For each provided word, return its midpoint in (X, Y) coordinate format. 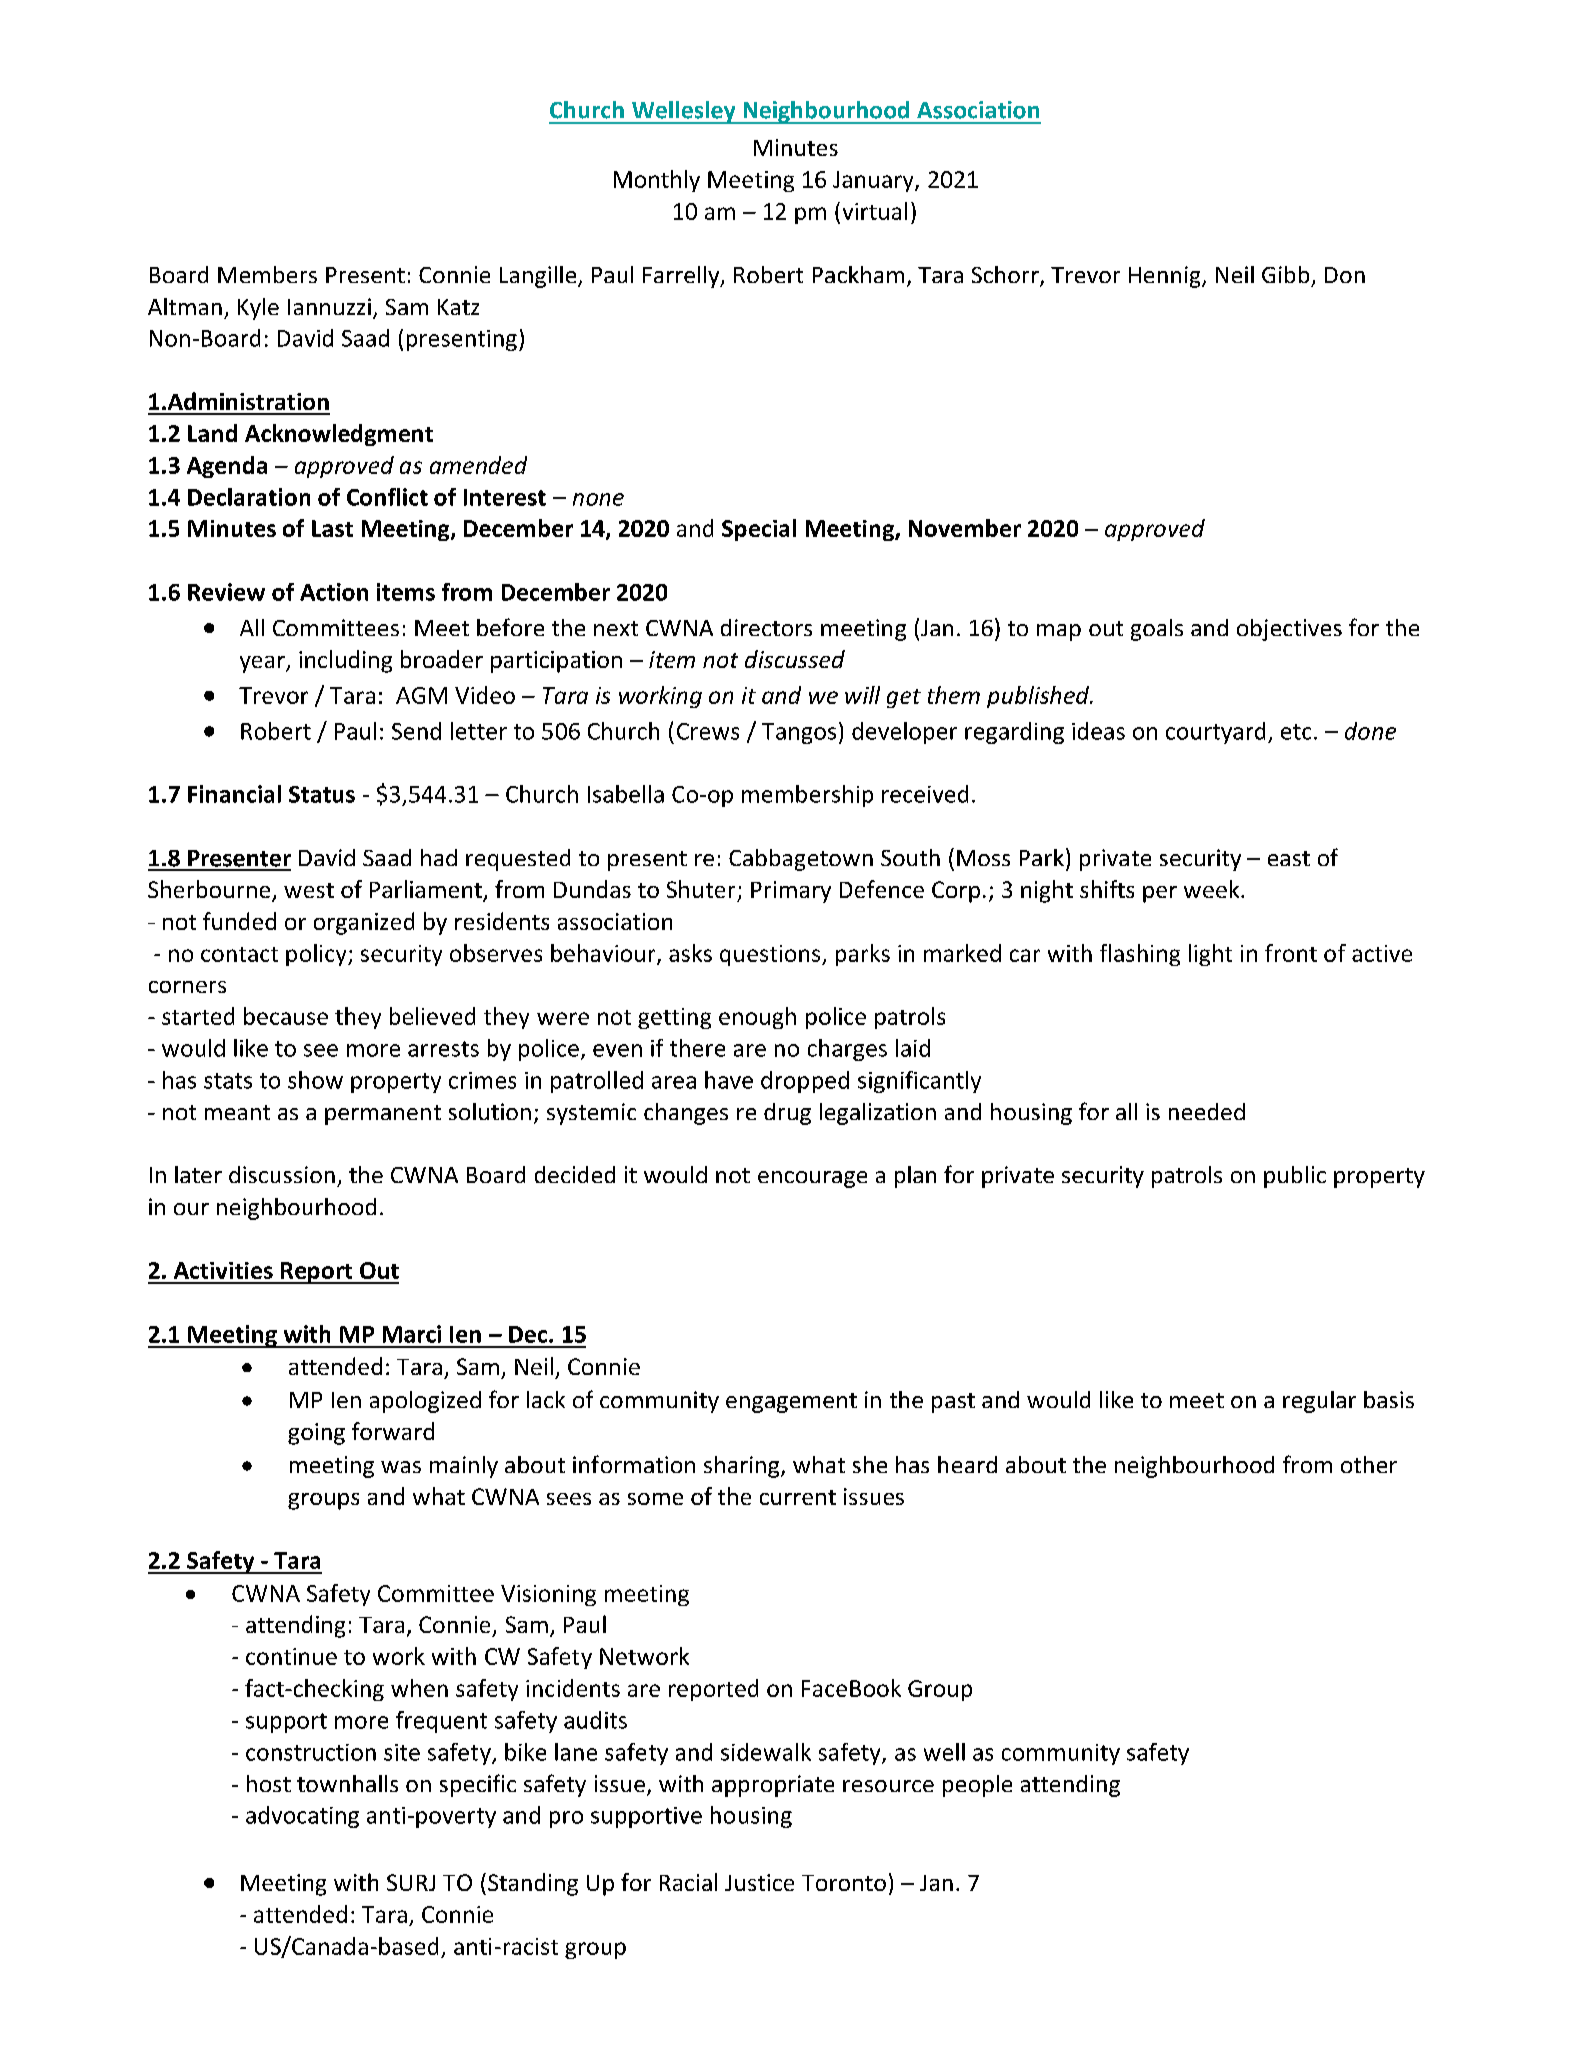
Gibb (1285, 274)
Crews (708, 731)
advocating (302, 1817)
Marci (412, 1334)
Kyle (258, 309)
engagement (791, 1403)
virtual (875, 211)
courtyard (1215, 733)
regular (1319, 1402)
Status (322, 794)
